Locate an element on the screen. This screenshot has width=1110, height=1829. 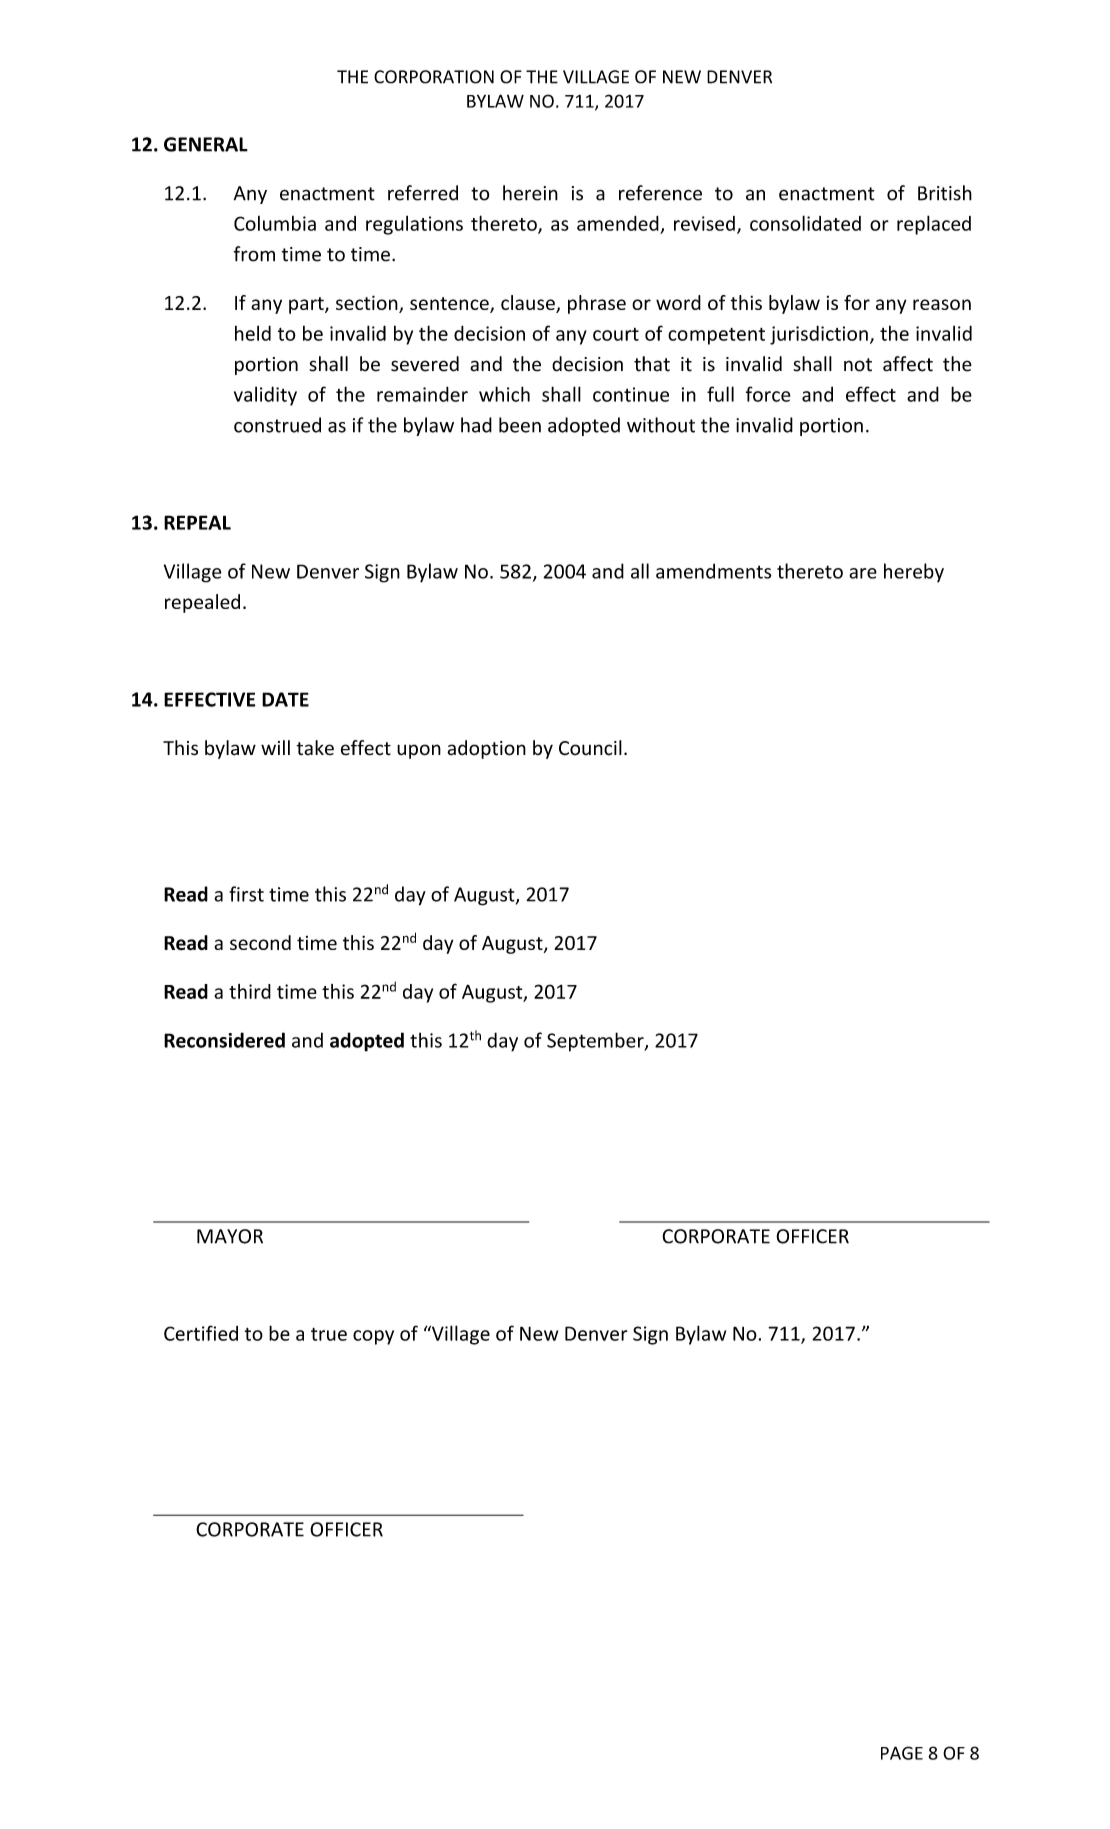
herein is located at coordinates (530, 193).
